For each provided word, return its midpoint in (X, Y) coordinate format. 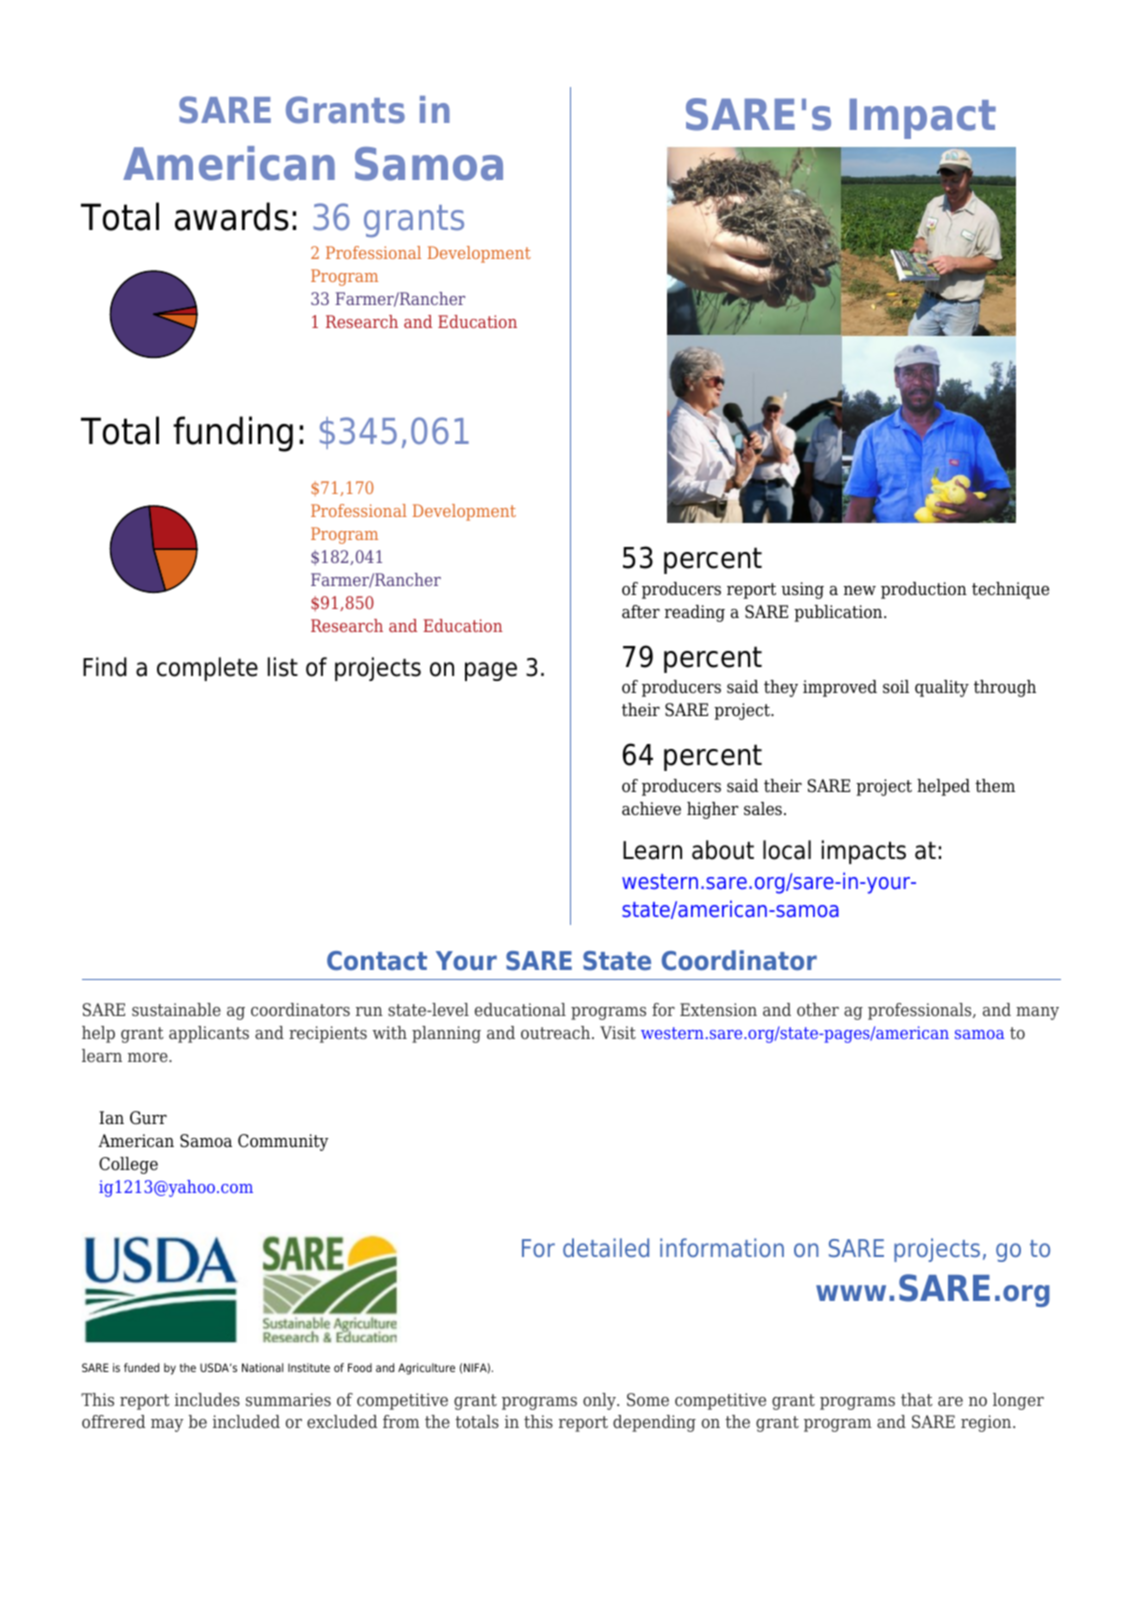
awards (232, 216)
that (917, 1399)
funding (233, 434)
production (924, 590)
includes (207, 1399)
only (600, 1401)
